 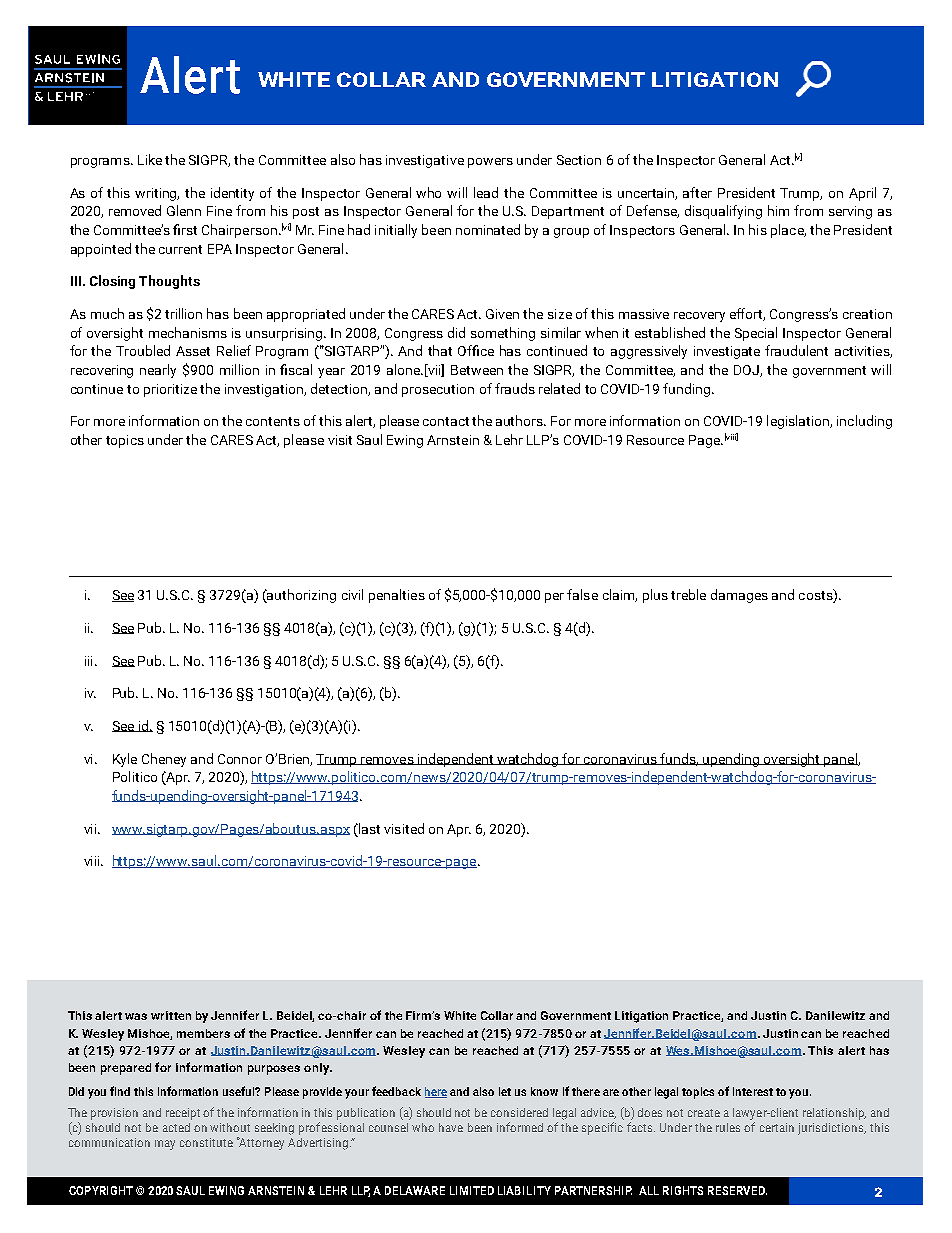 I want to click on him, so click(x=778, y=210).
